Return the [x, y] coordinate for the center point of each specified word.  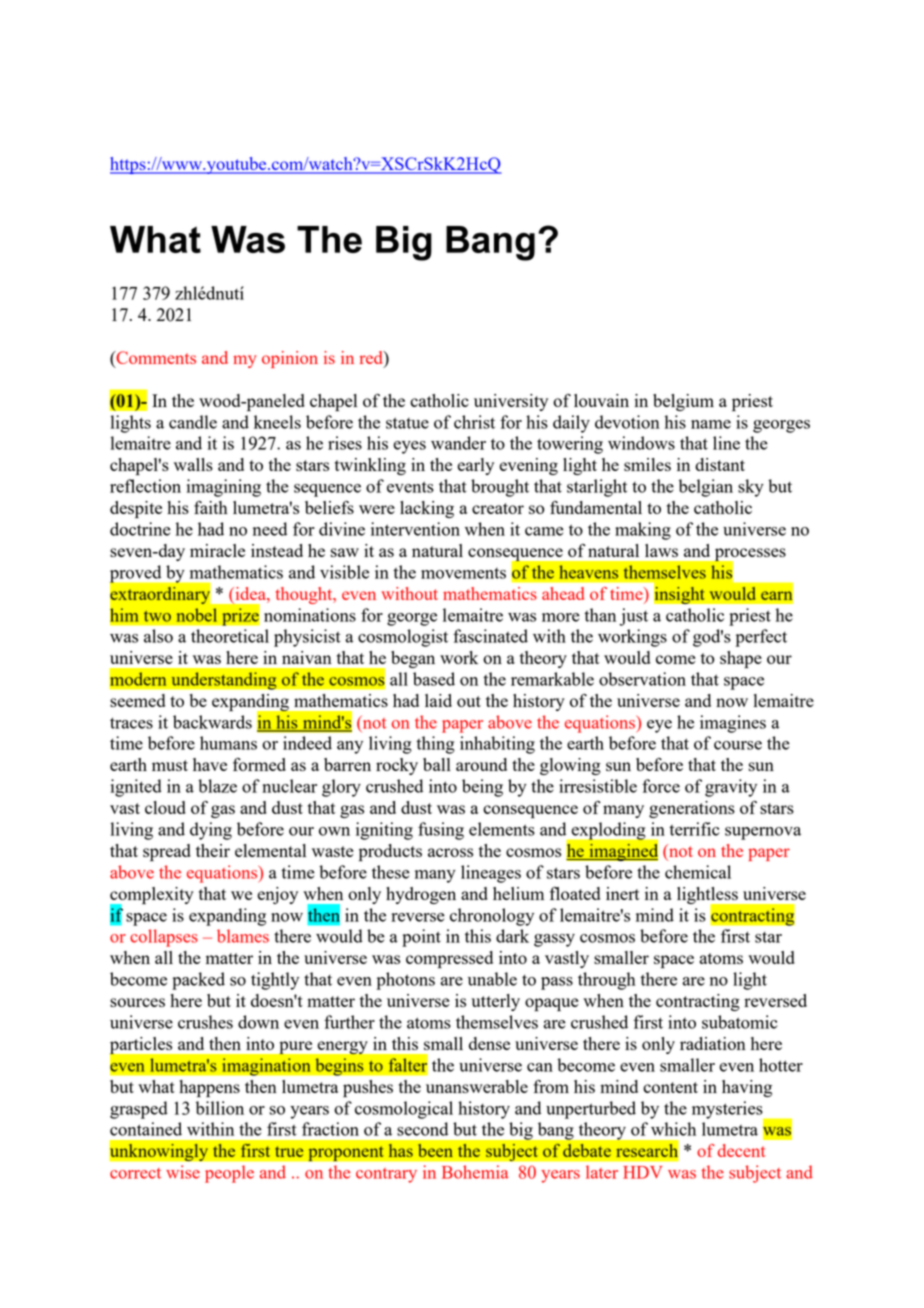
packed [198, 981]
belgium [683, 402]
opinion [290, 359]
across [450, 852]
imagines [733, 724]
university [511, 402]
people [229, 1174]
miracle [217, 550]
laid [438, 700]
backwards [212, 722]
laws [661, 550]
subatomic [740, 1022]
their [213, 850]
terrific [694, 829]
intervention [415, 529]
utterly [495, 1002]
